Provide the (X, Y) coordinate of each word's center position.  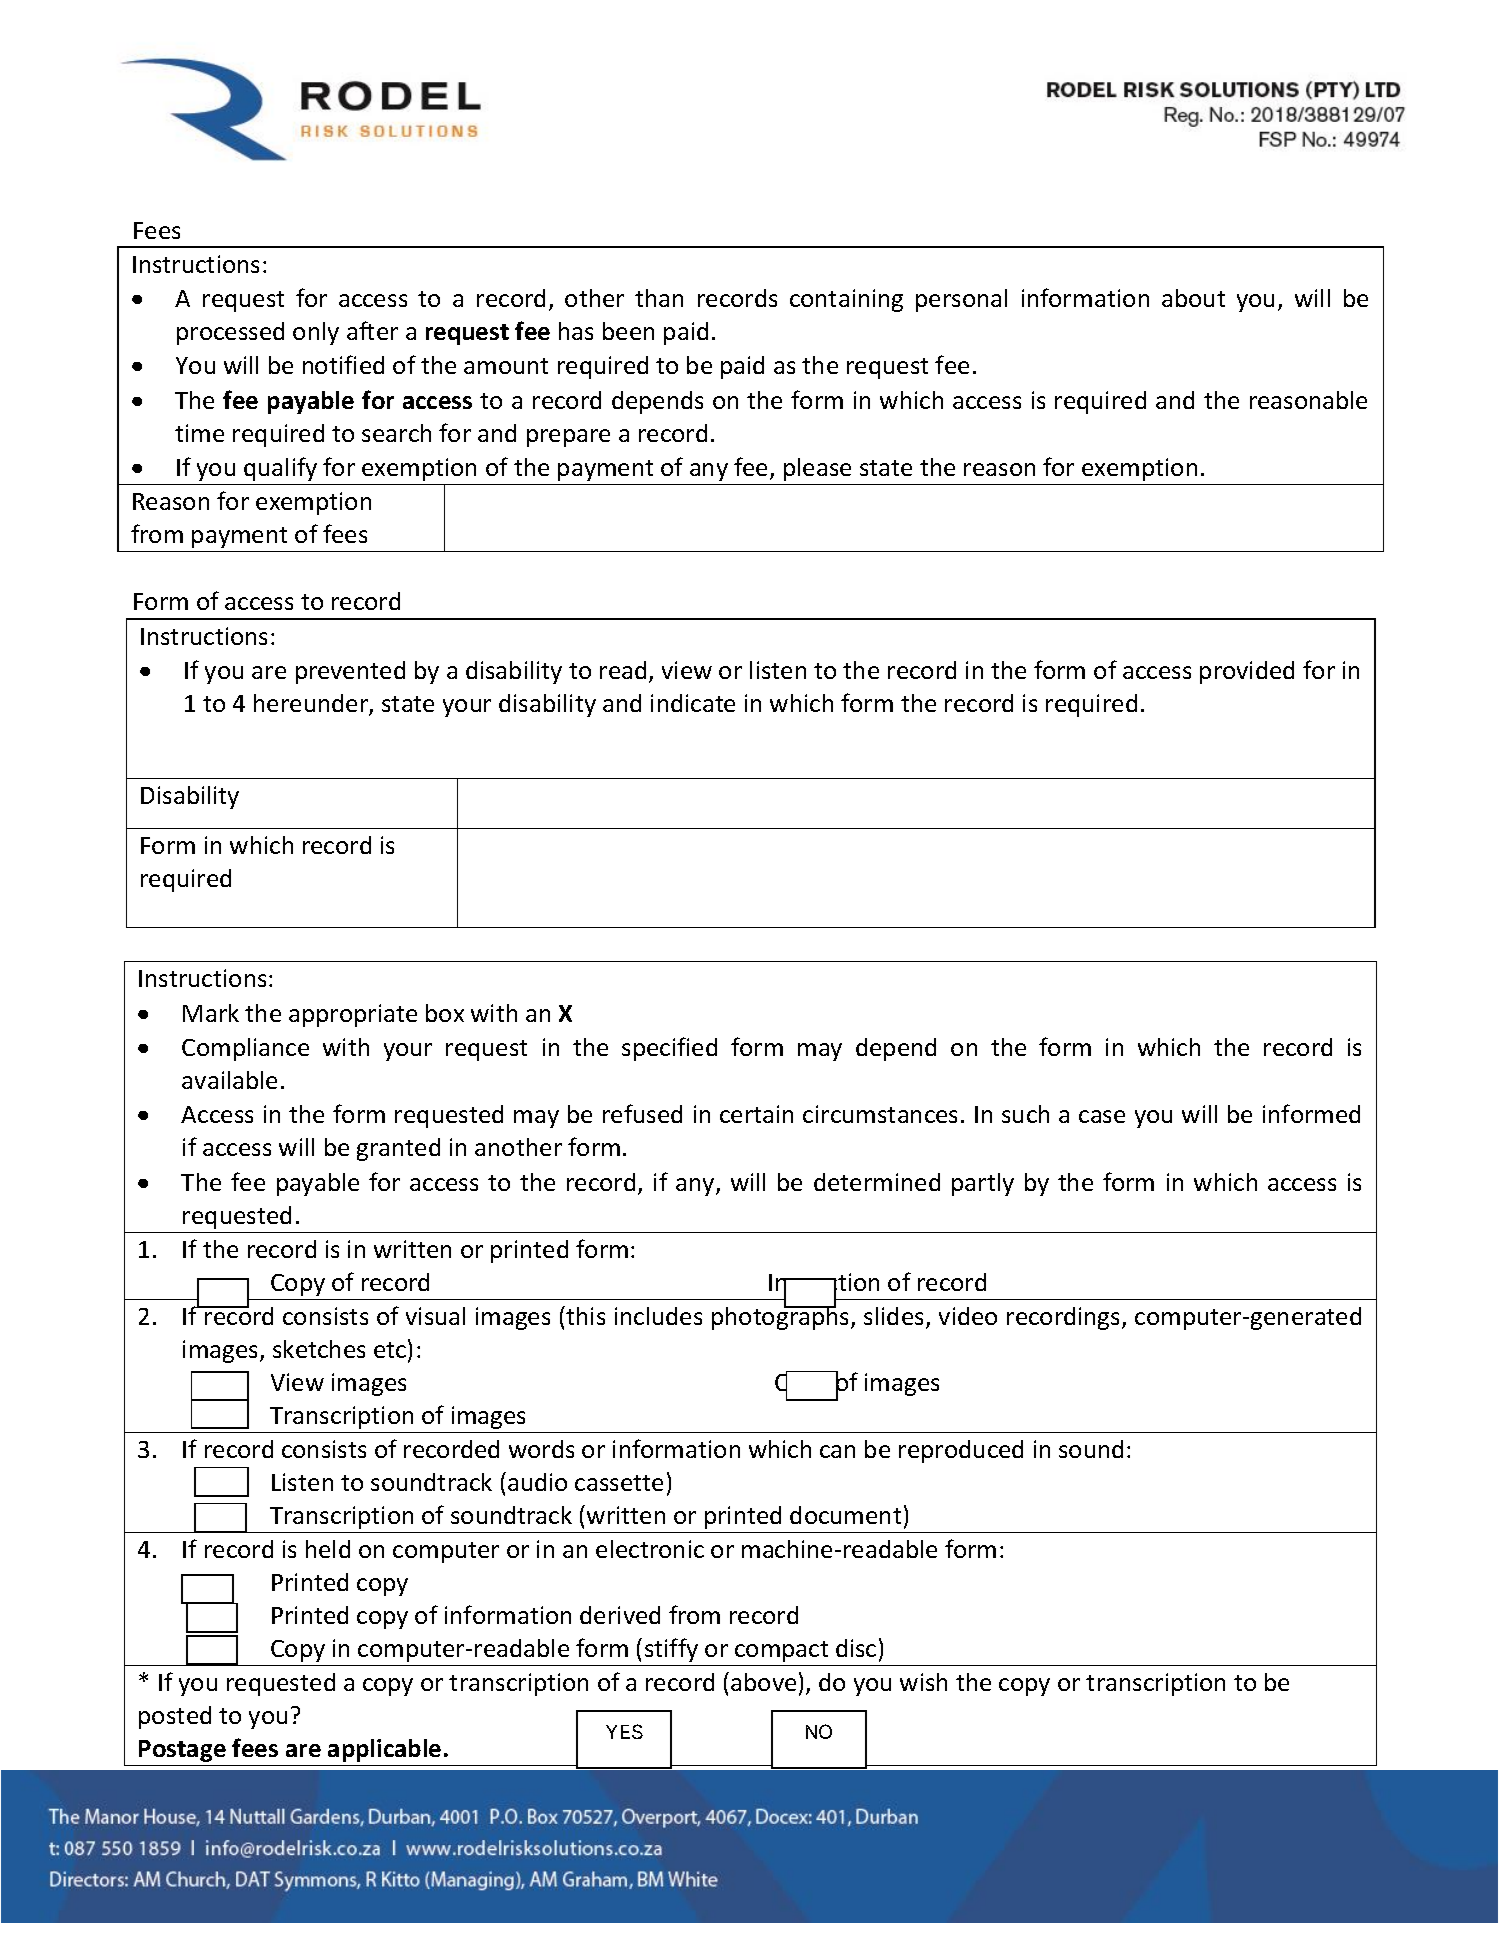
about (1193, 298)
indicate (693, 703)
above (763, 1682)
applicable (384, 1750)
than (659, 298)
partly (983, 1184)
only (316, 333)
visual (435, 1316)
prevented (350, 672)
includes (658, 1316)
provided (1247, 672)
